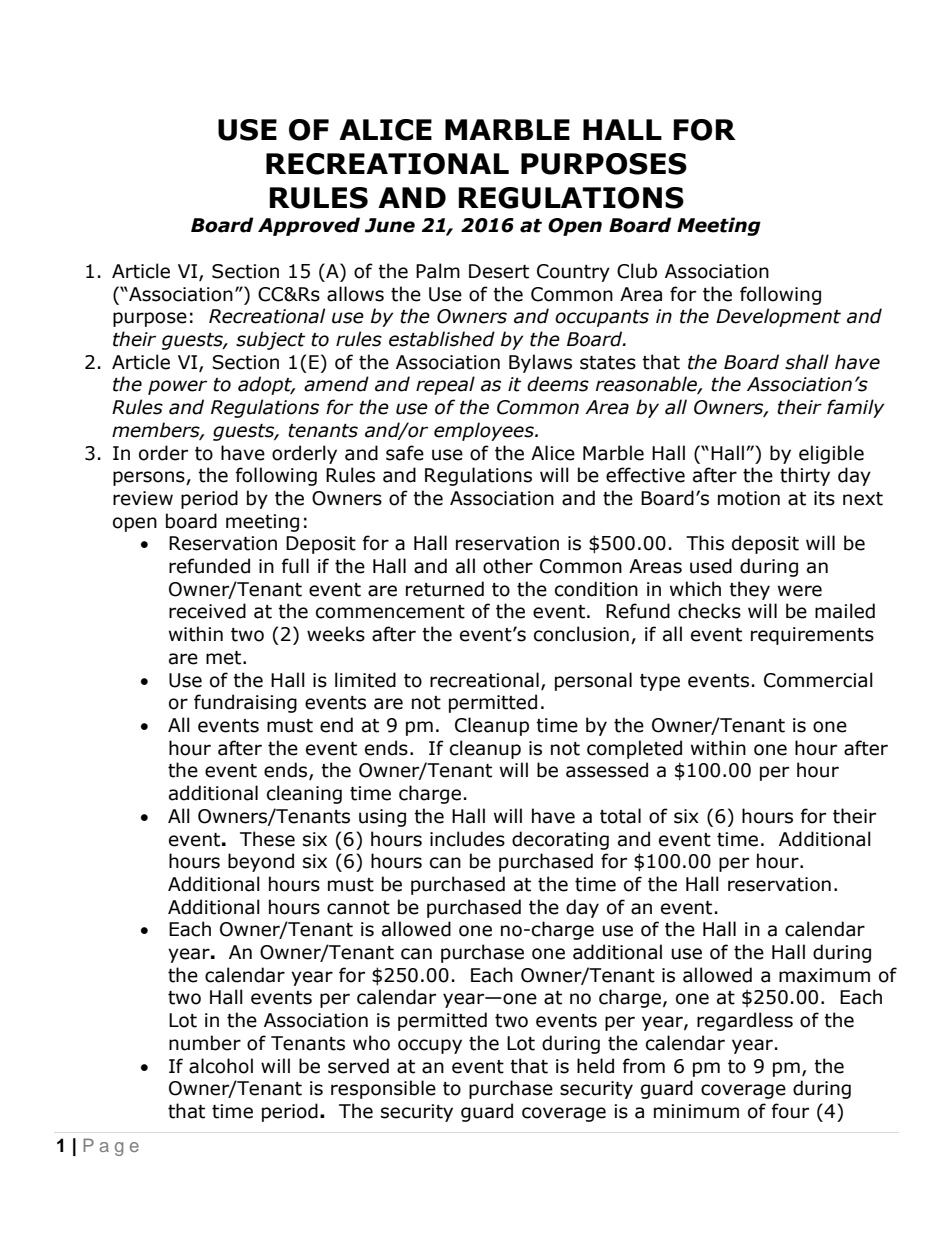 The image size is (952, 1233). I want to click on includes, so click(467, 839).
